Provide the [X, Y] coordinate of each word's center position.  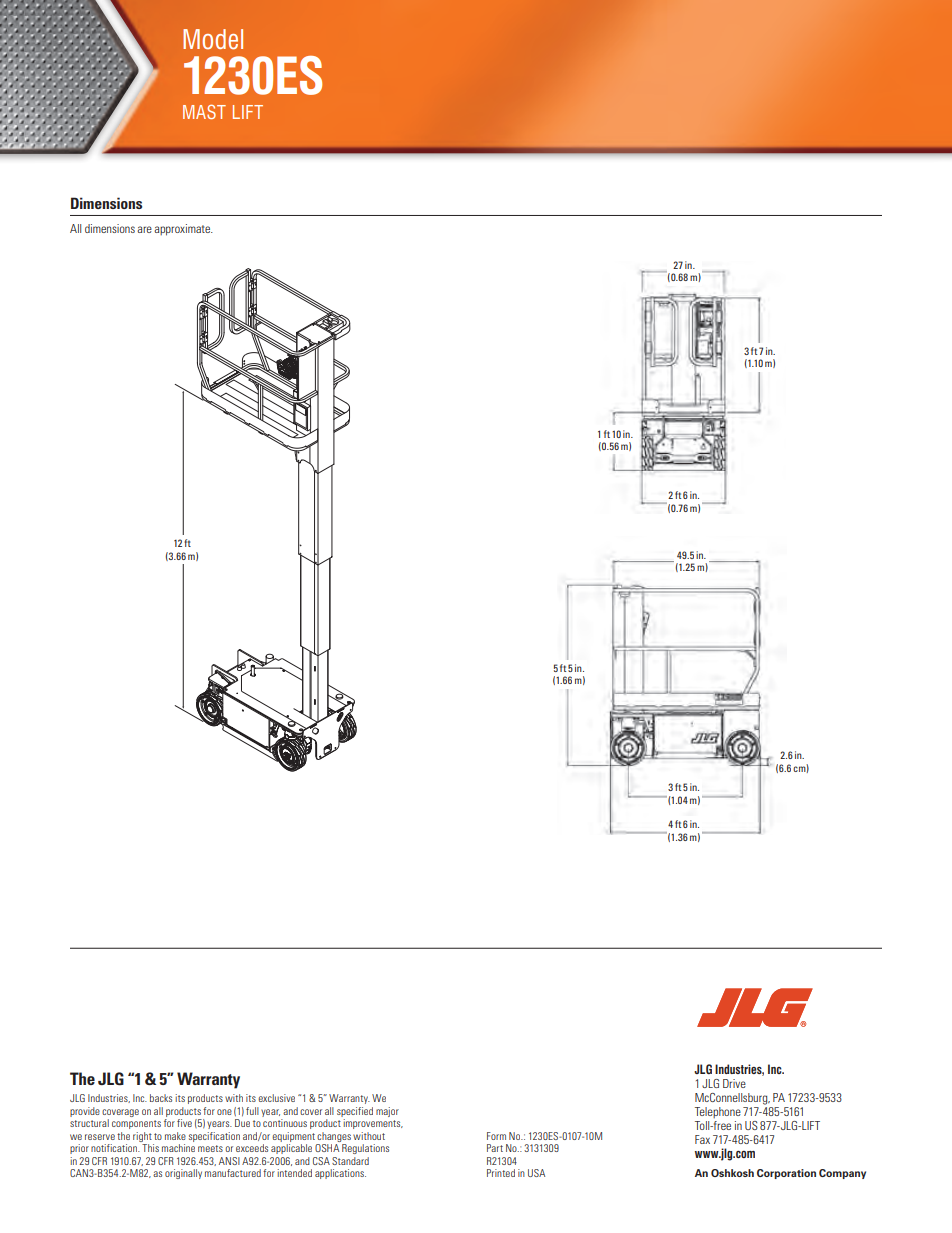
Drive [734, 1083]
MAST [204, 111]
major [387, 1112]
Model [213, 39]
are [144, 229]
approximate [183, 230]
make [175, 1136]
